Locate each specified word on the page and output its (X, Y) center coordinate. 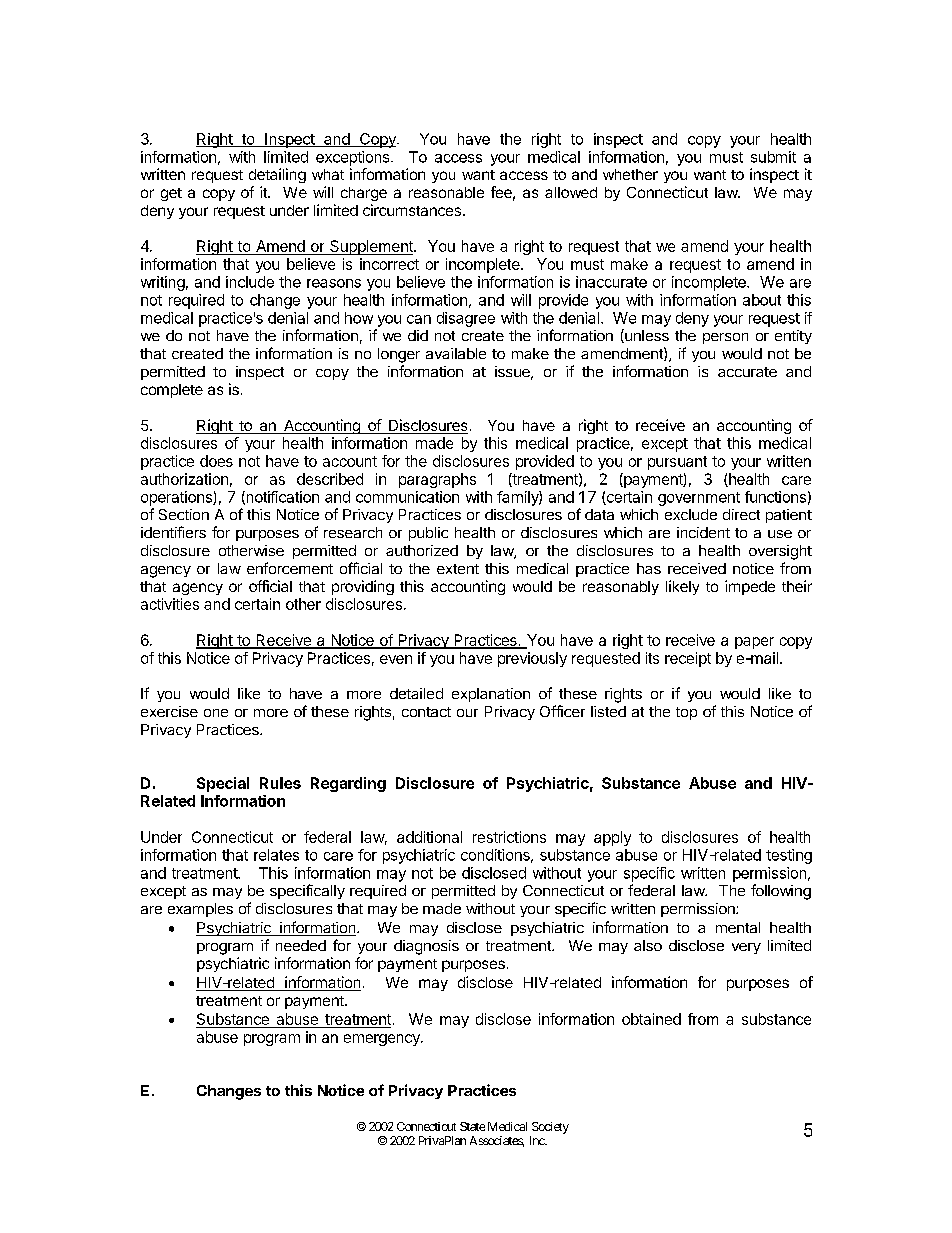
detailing (277, 175)
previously (532, 659)
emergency (383, 1040)
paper (754, 643)
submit (773, 157)
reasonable (446, 192)
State (472, 1126)
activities (170, 604)
